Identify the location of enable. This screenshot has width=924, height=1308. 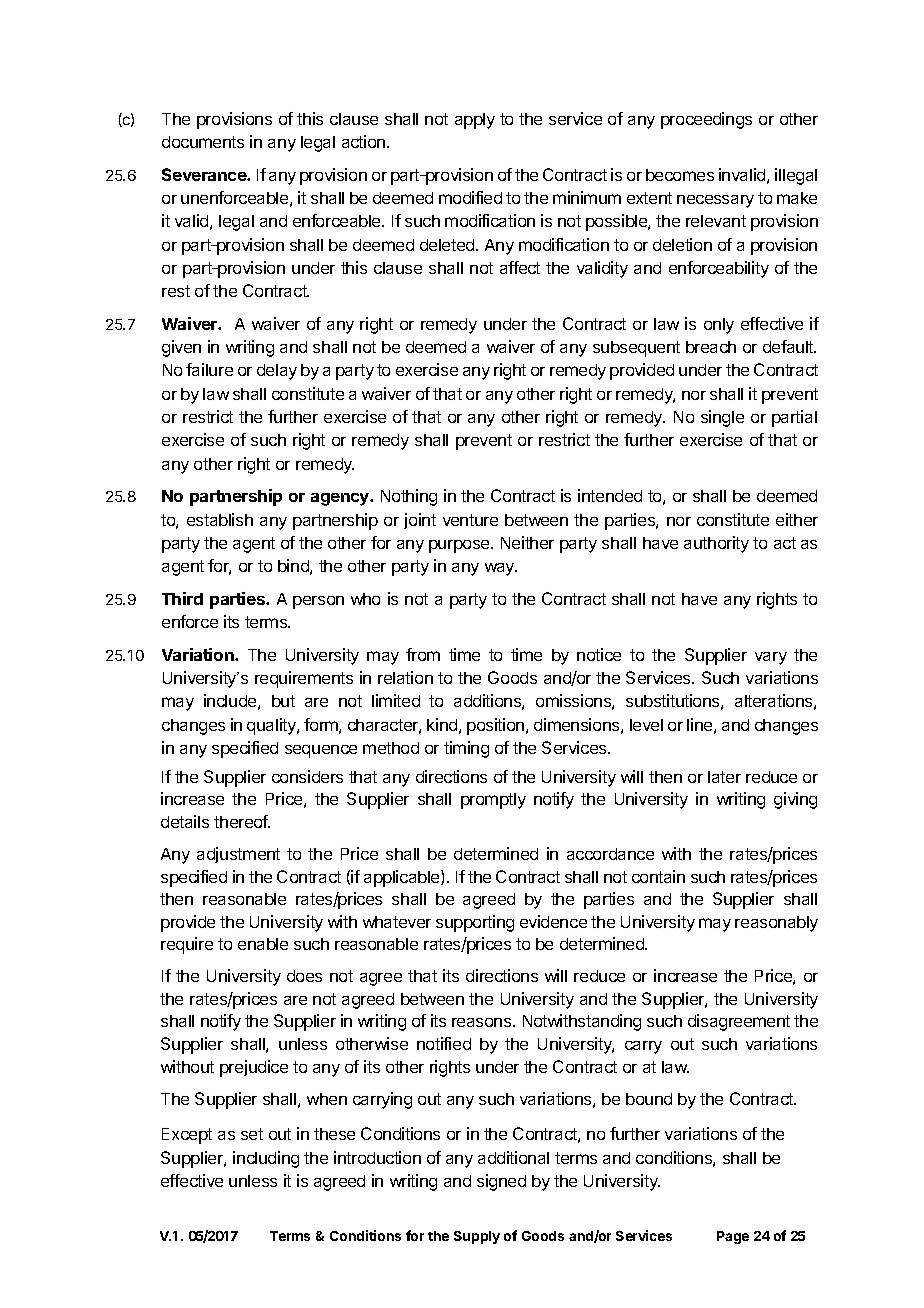
(263, 944).
